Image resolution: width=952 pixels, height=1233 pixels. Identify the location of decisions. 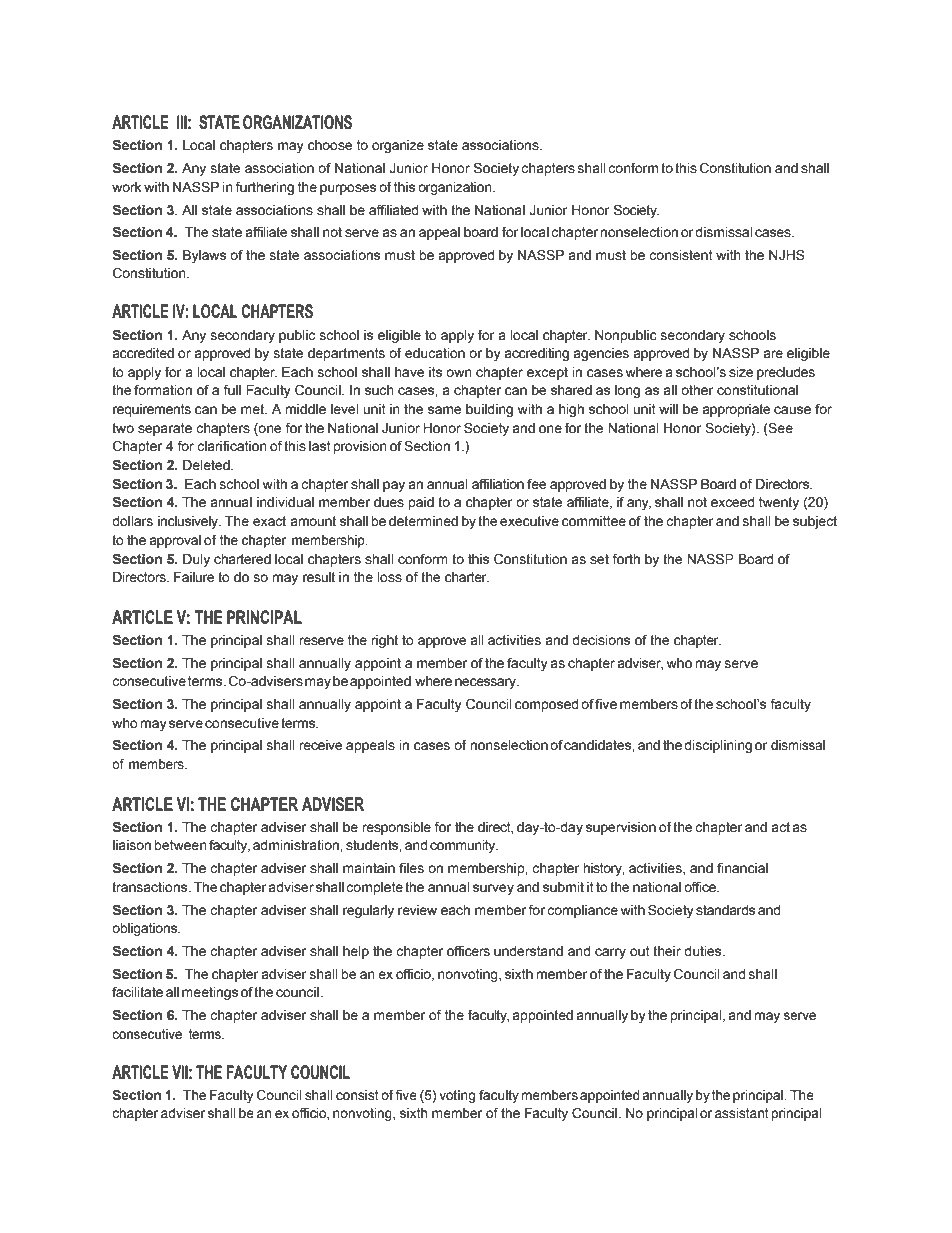
(601, 640).
